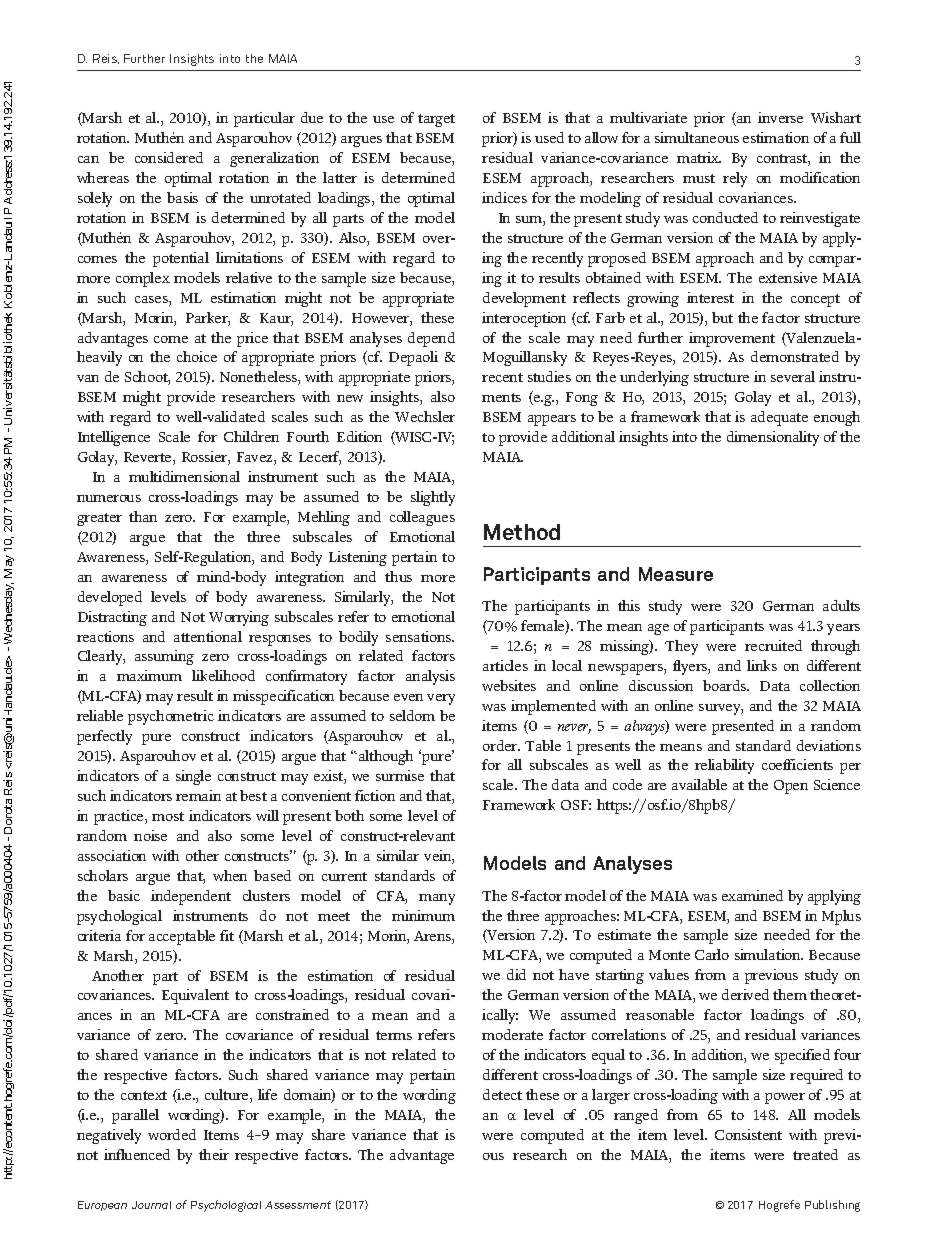 Image resolution: width=952 pixels, height=1257 pixels. I want to click on their, so click(214, 1154).
